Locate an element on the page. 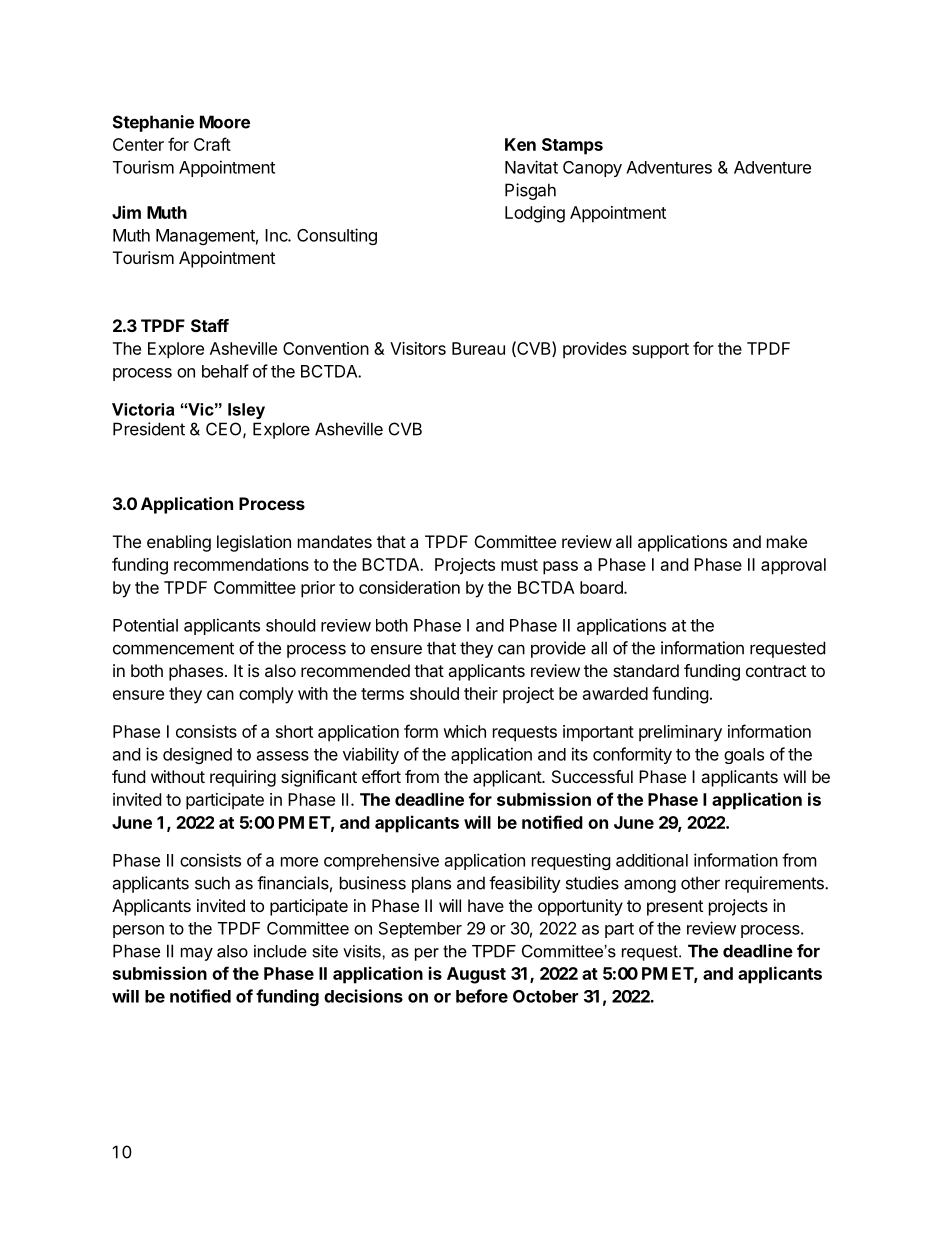 Image resolution: width=952 pixels, height=1233 pixels. which is located at coordinates (464, 731).
